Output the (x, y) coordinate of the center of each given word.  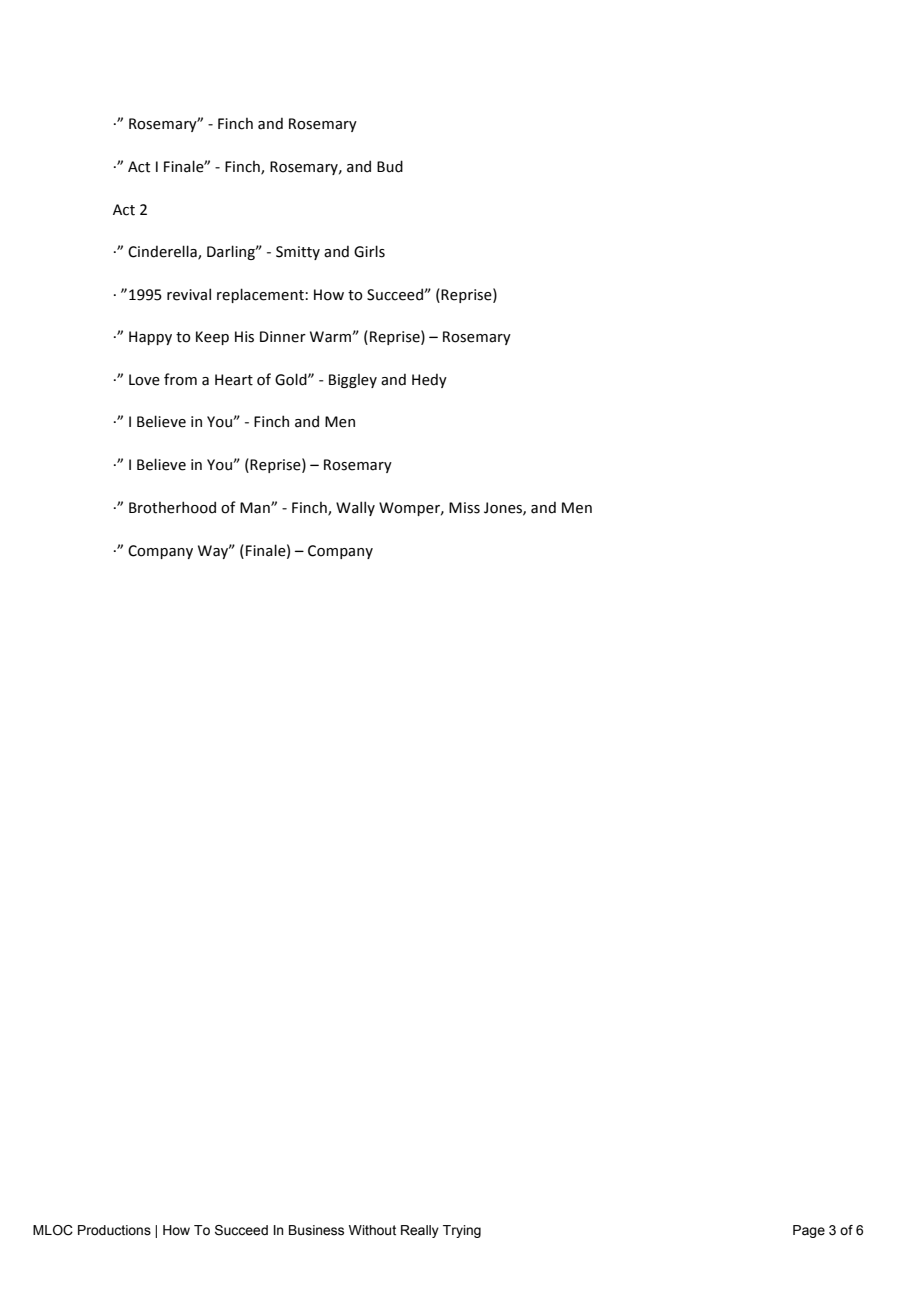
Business (316, 1230)
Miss (464, 508)
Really (420, 1231)
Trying (462, 1231)
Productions (114, 1230)
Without (372, 1230)
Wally (355, 508)
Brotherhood (172, 507)
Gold (292, 379)
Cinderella (163, 252)
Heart (234, 380)
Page (809, 1231)
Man (256, 508)
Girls (369, 251)
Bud (390, 166)
